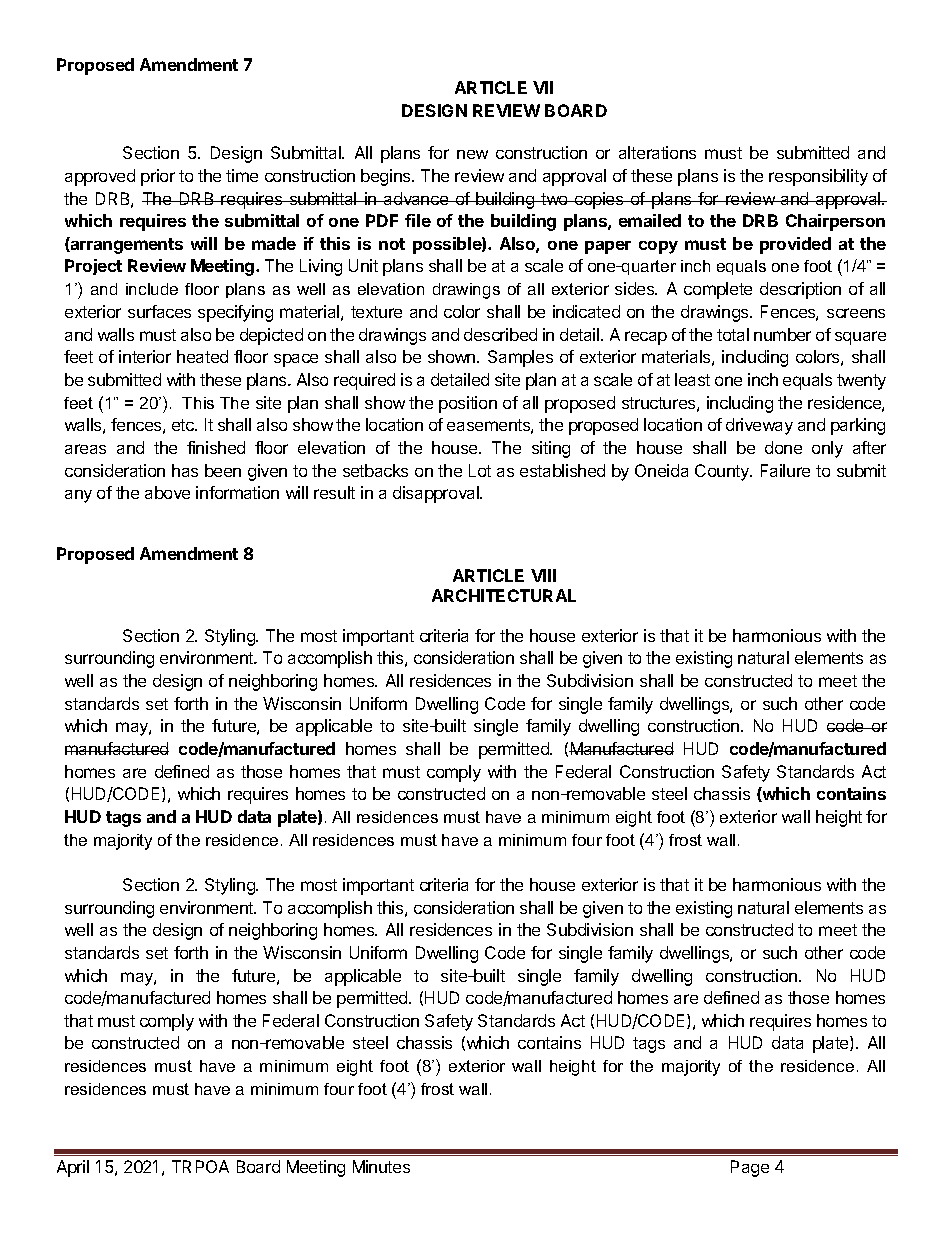 The width and height of the document is (952, 1233). Describe the element at coordinates (73, 1168) in the document. I see `April` at that location.
